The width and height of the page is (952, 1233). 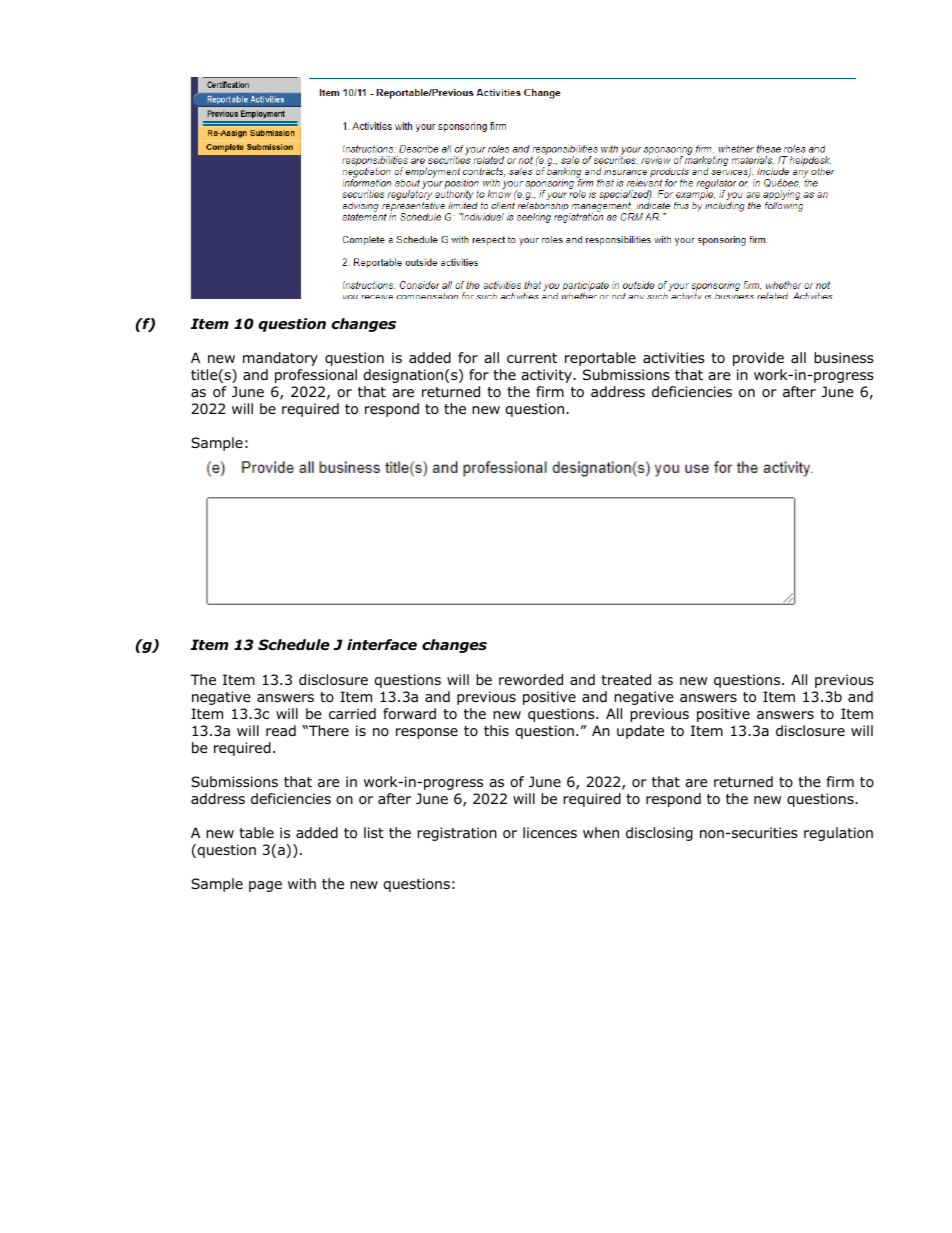 I want to click on provide, so click(x=758, y=359).
